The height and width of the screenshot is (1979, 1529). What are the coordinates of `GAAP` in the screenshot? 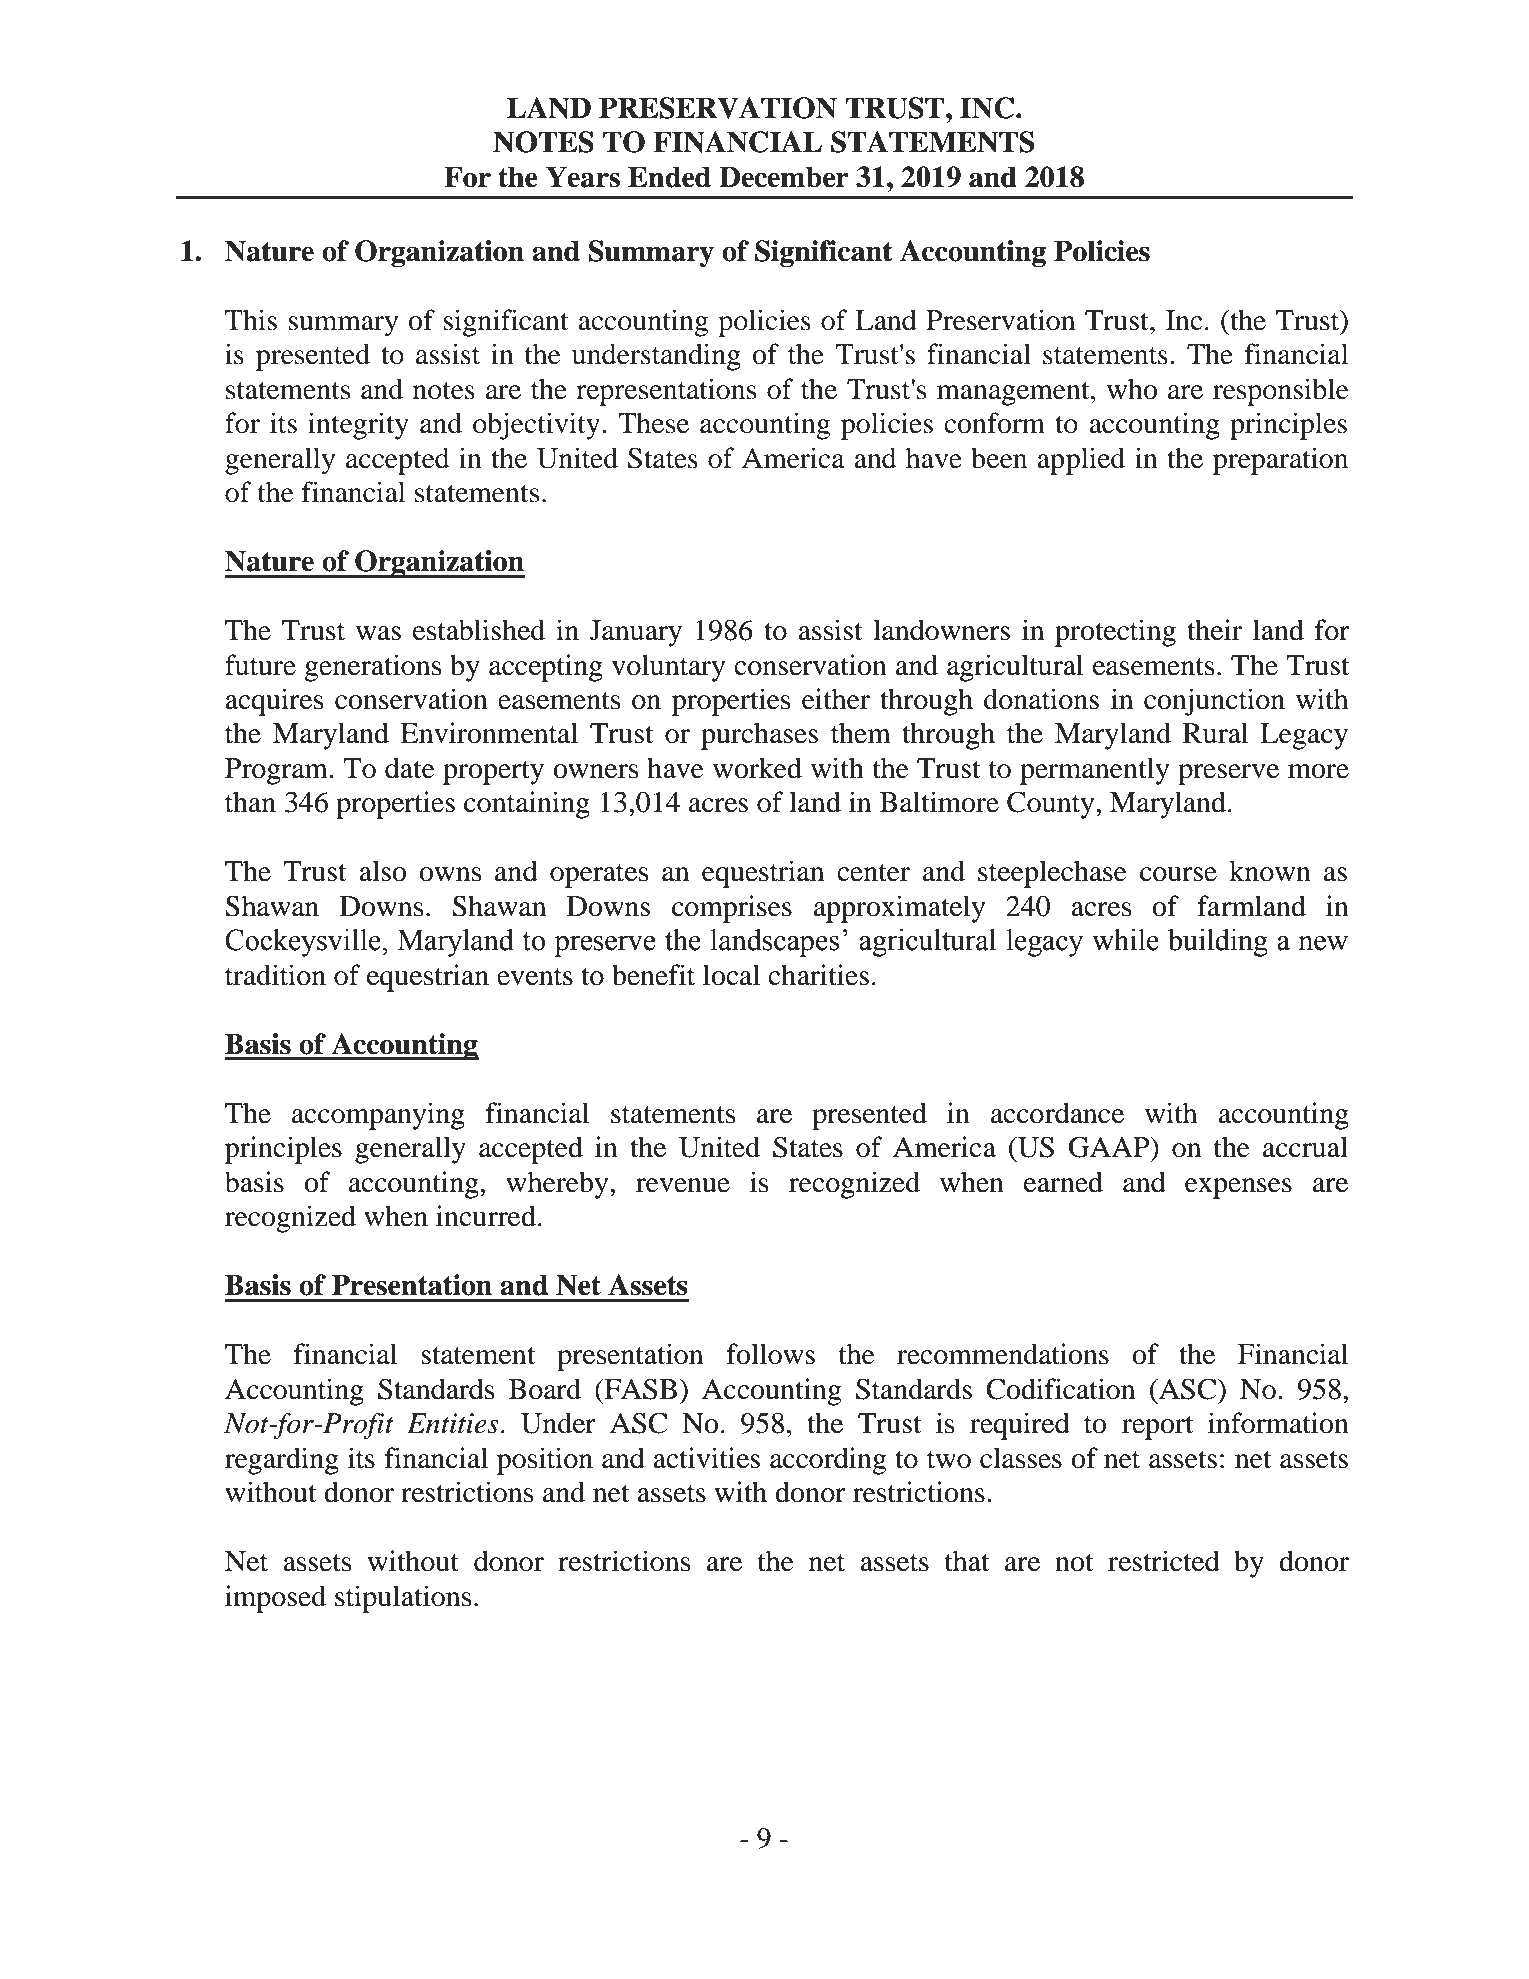 It's located at (1110, 1147).
